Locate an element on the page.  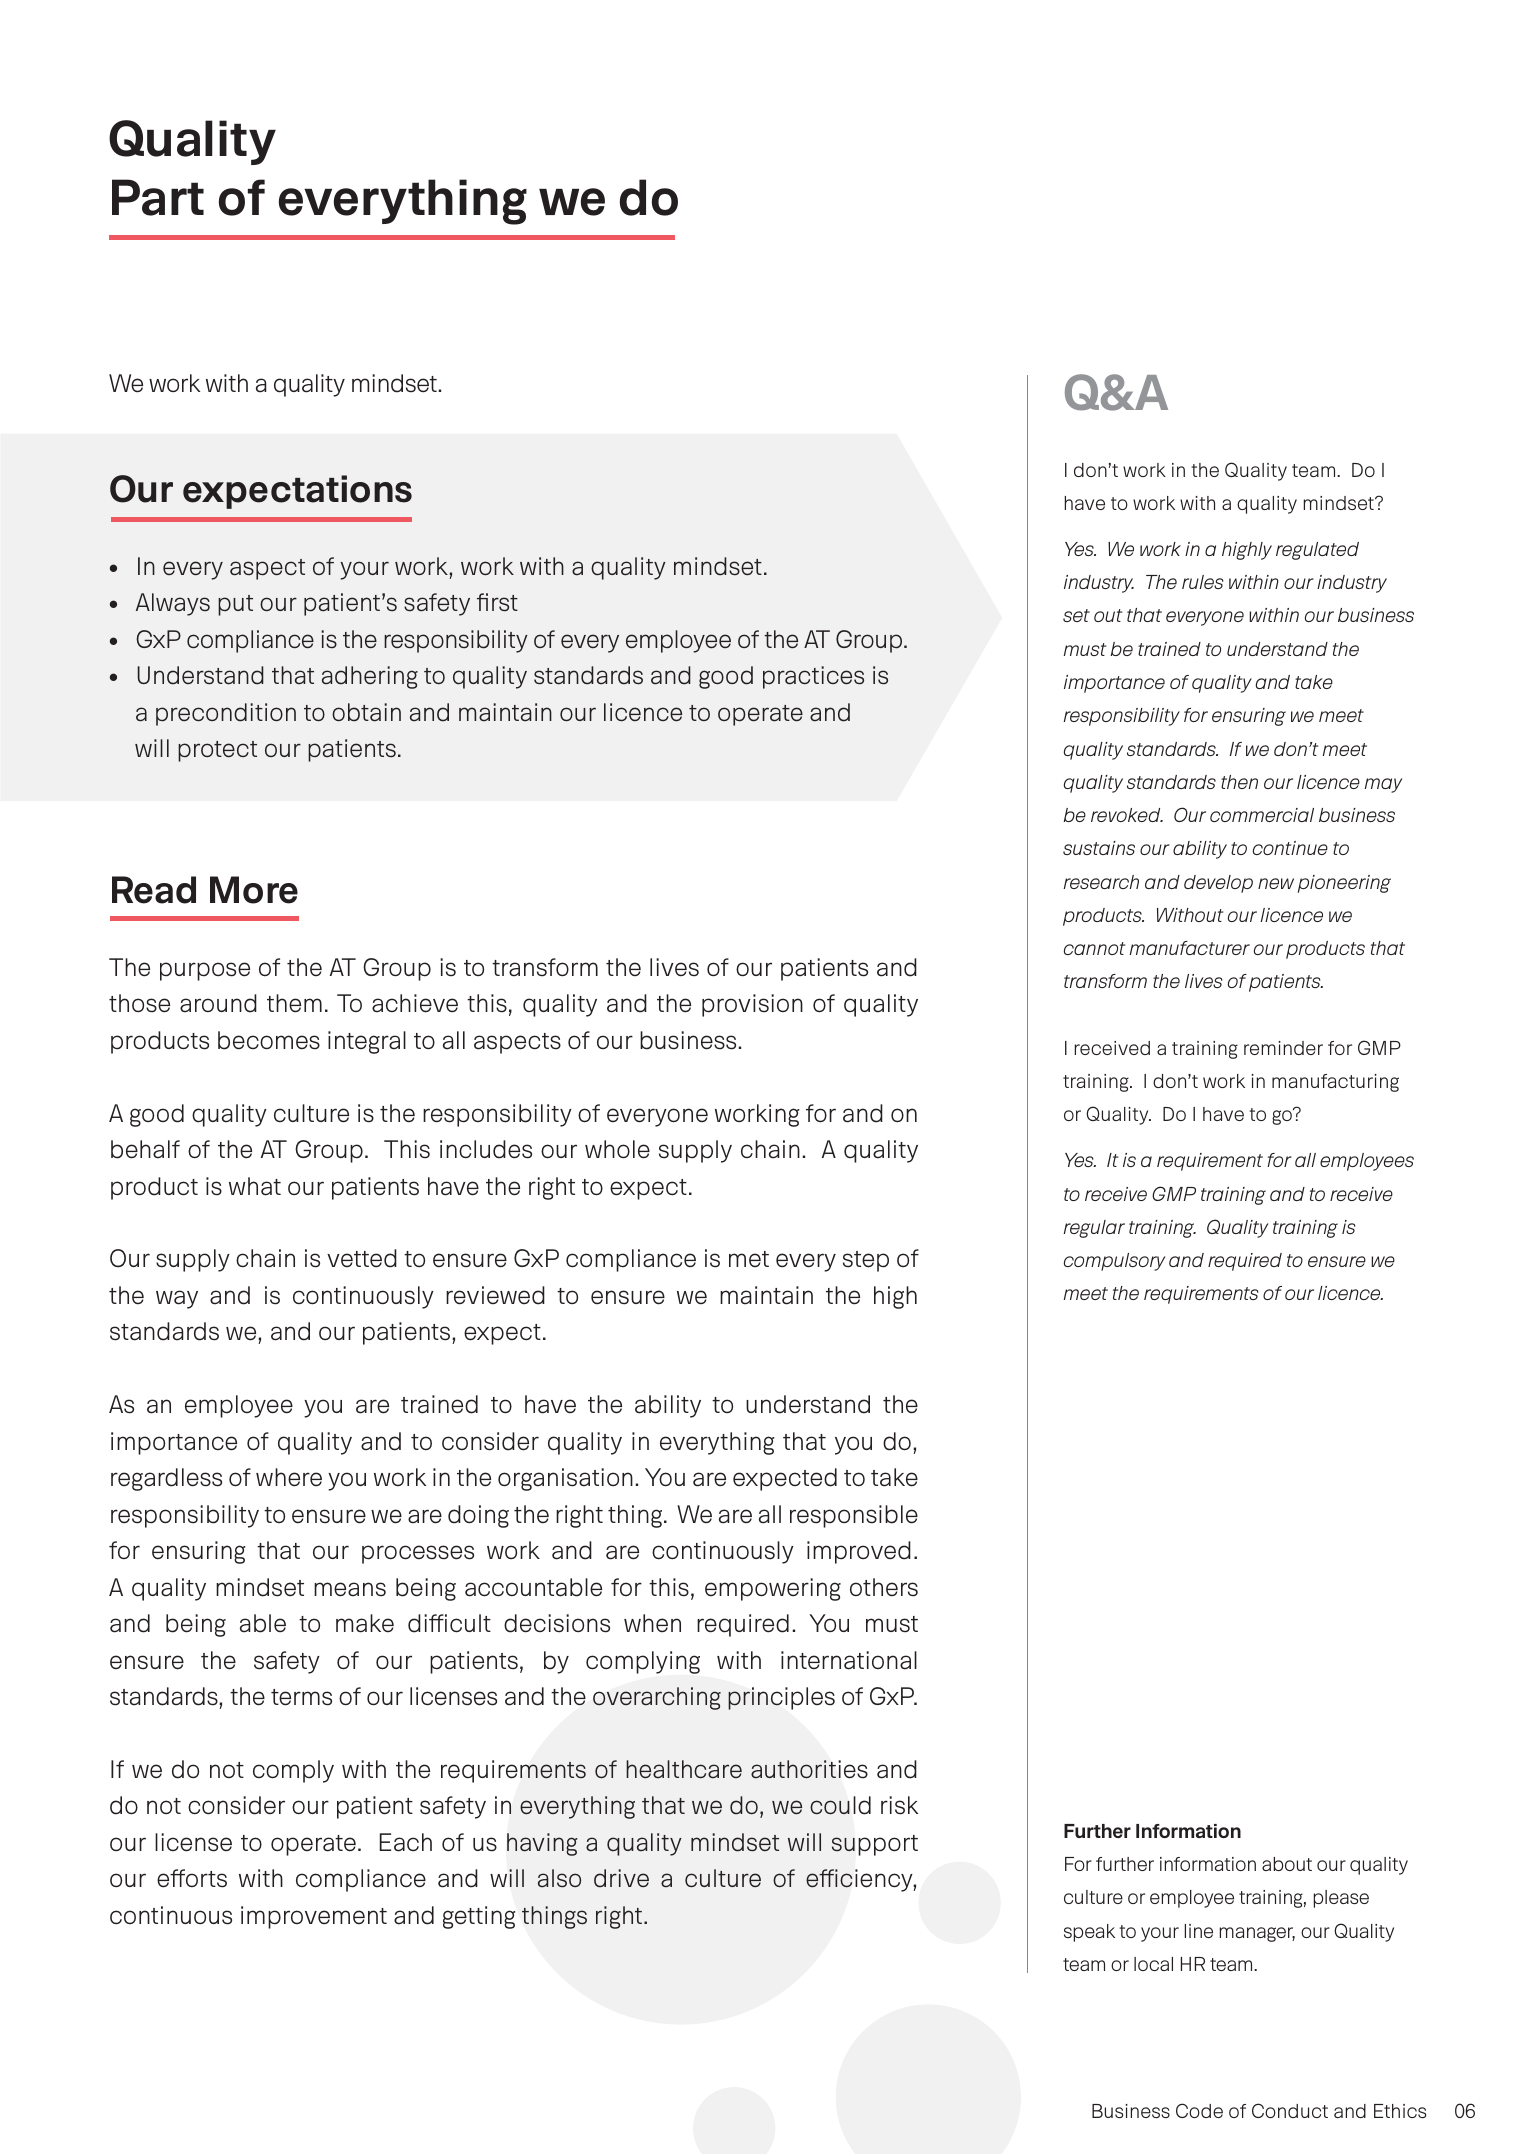
empowering is located at coordinates (773, 1589).
